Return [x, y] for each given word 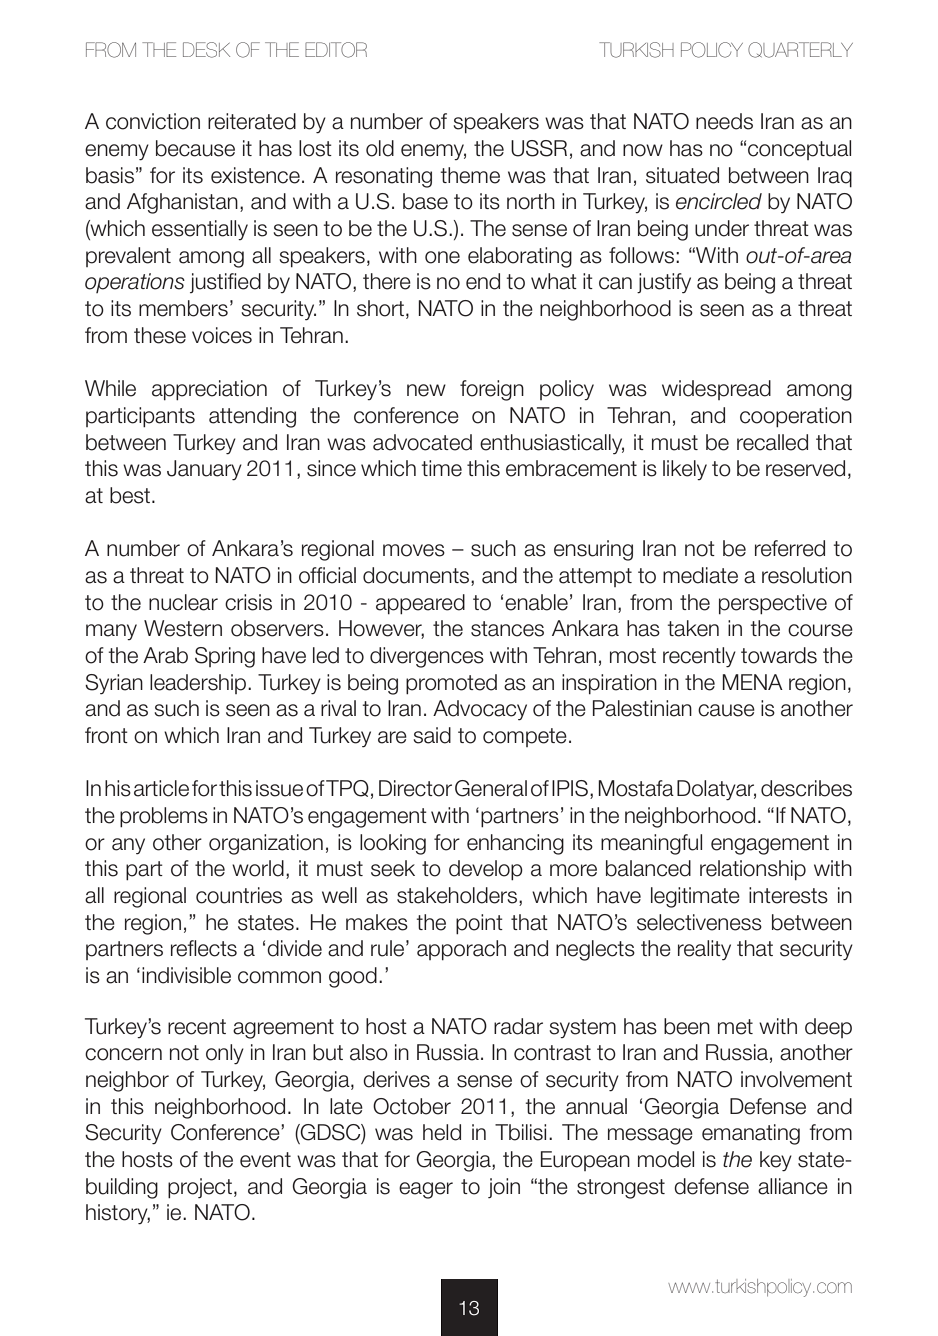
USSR [539, 148]
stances [507, 629]
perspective [773, 604]
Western [183, 628]
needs [724, 121]
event [265, 1160]
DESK [206, 50]
